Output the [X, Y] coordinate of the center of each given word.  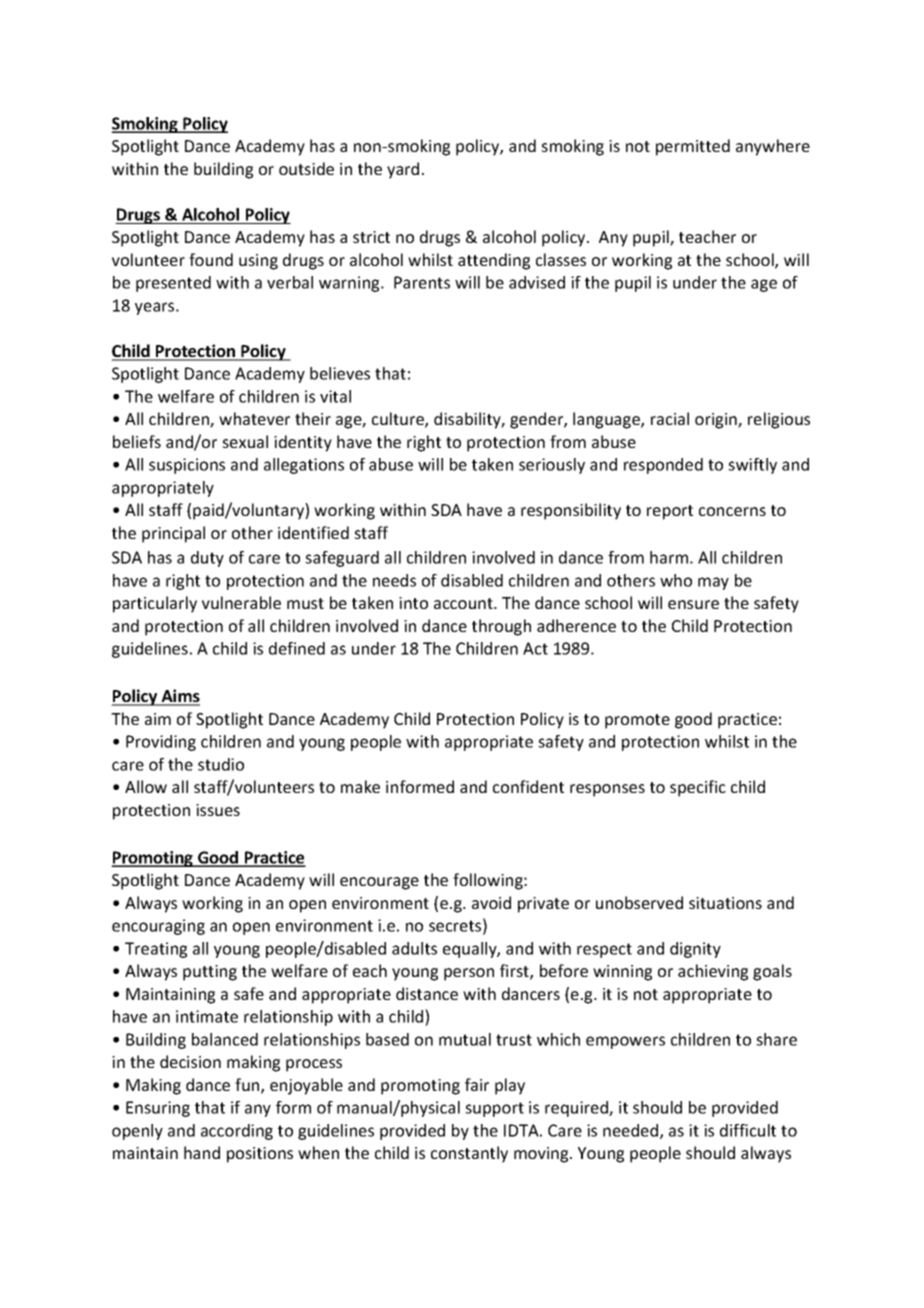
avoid [491, 902]
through [501, 627]
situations [725, 903]
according [237, 1132]
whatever [254, 418]
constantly [469, 1154]
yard [403, 170]
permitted [693, 147]
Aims [179, 697]
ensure [693, 604]
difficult [748, 1130]
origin [717, 421]
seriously [552, 466]
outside [306, 168]
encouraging [158, 927]
